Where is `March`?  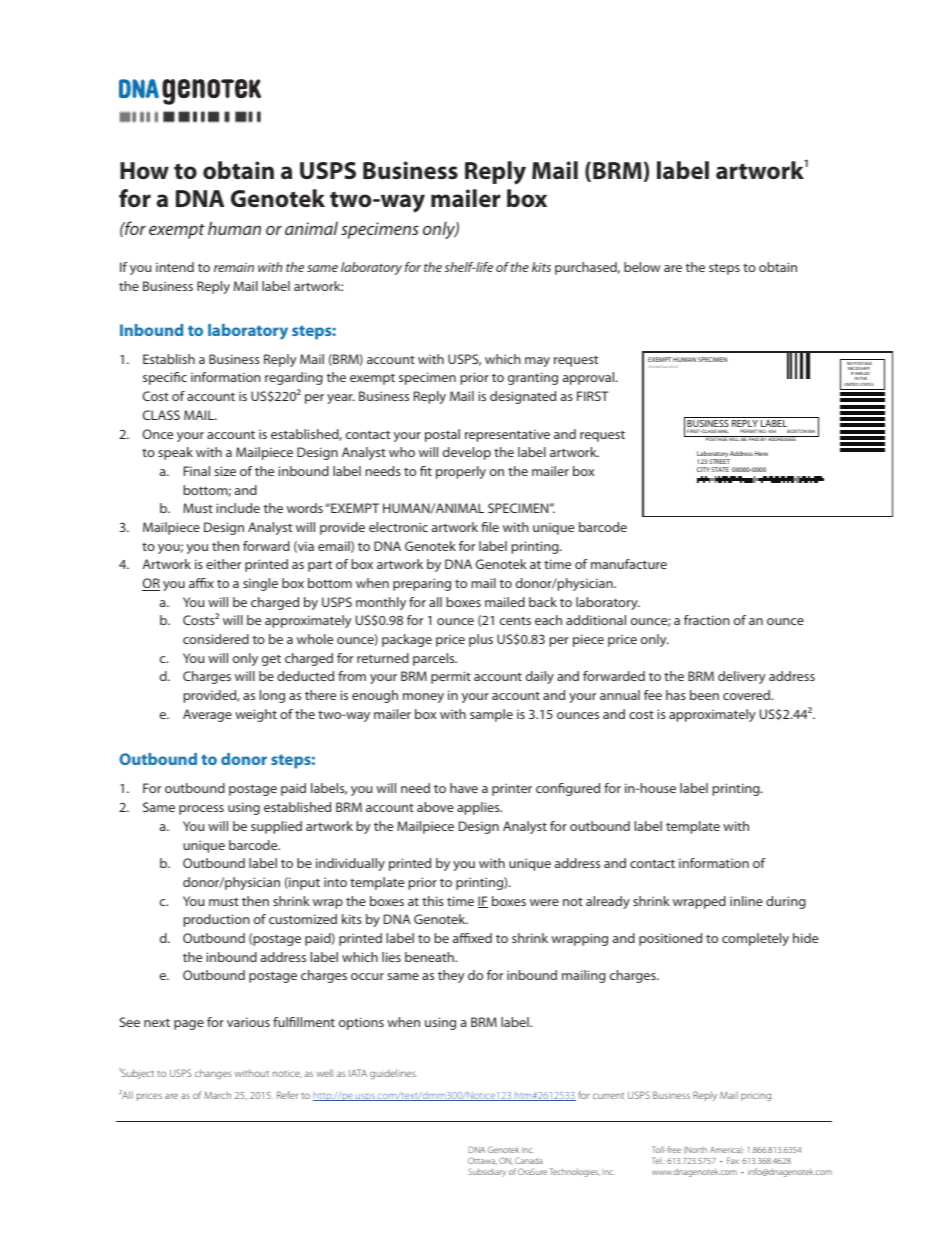
March is located at coordinates (217, 1095).
